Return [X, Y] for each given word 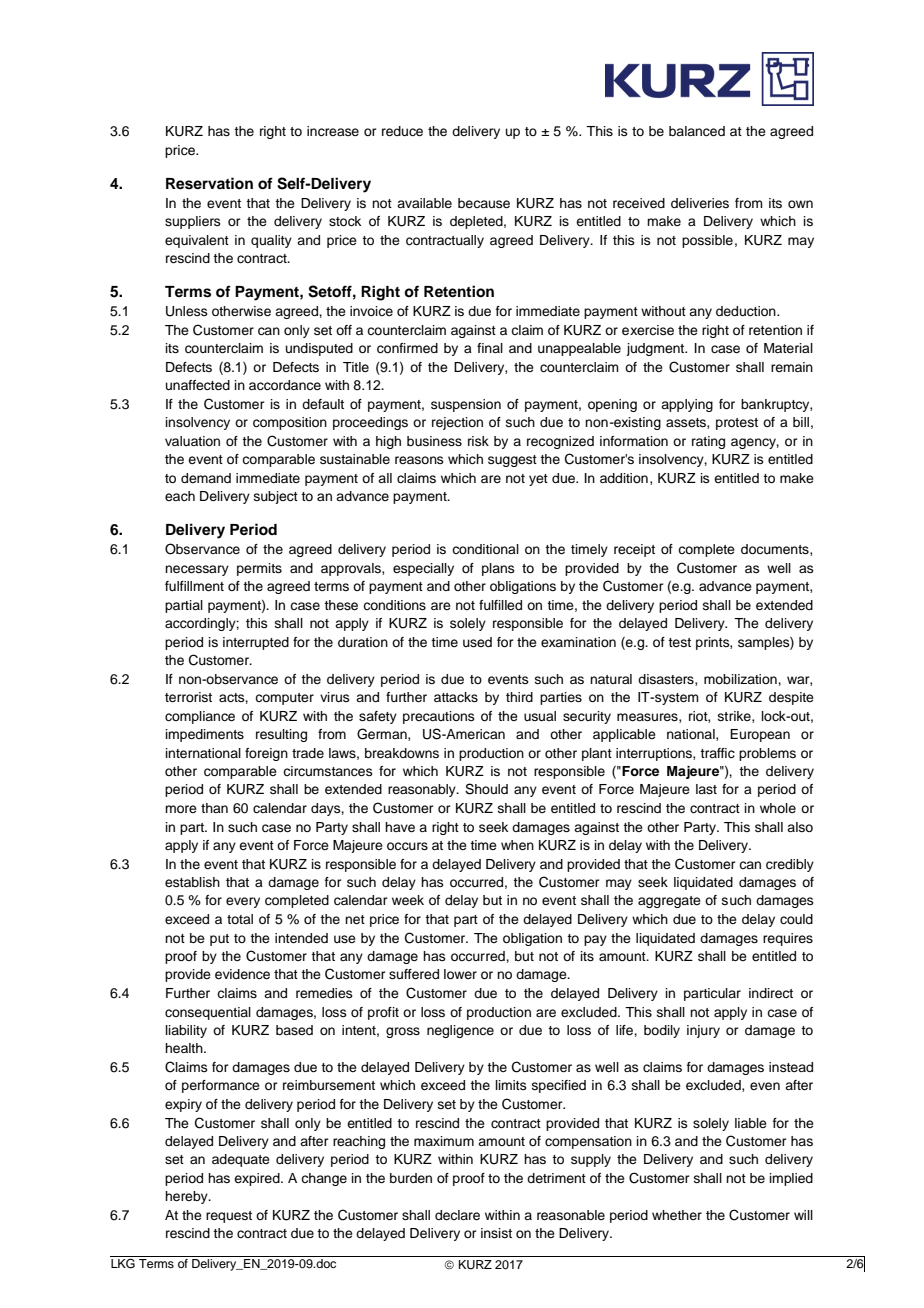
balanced [697, 131]
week [408, 900]
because [484, 203]
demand [206, 478]
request [229, 1217]
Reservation [209, 183]
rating [708, 442]
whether [677, 1215]
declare [457, 1215]
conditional [485, 549]
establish [192, 882]
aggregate [669, 902]
